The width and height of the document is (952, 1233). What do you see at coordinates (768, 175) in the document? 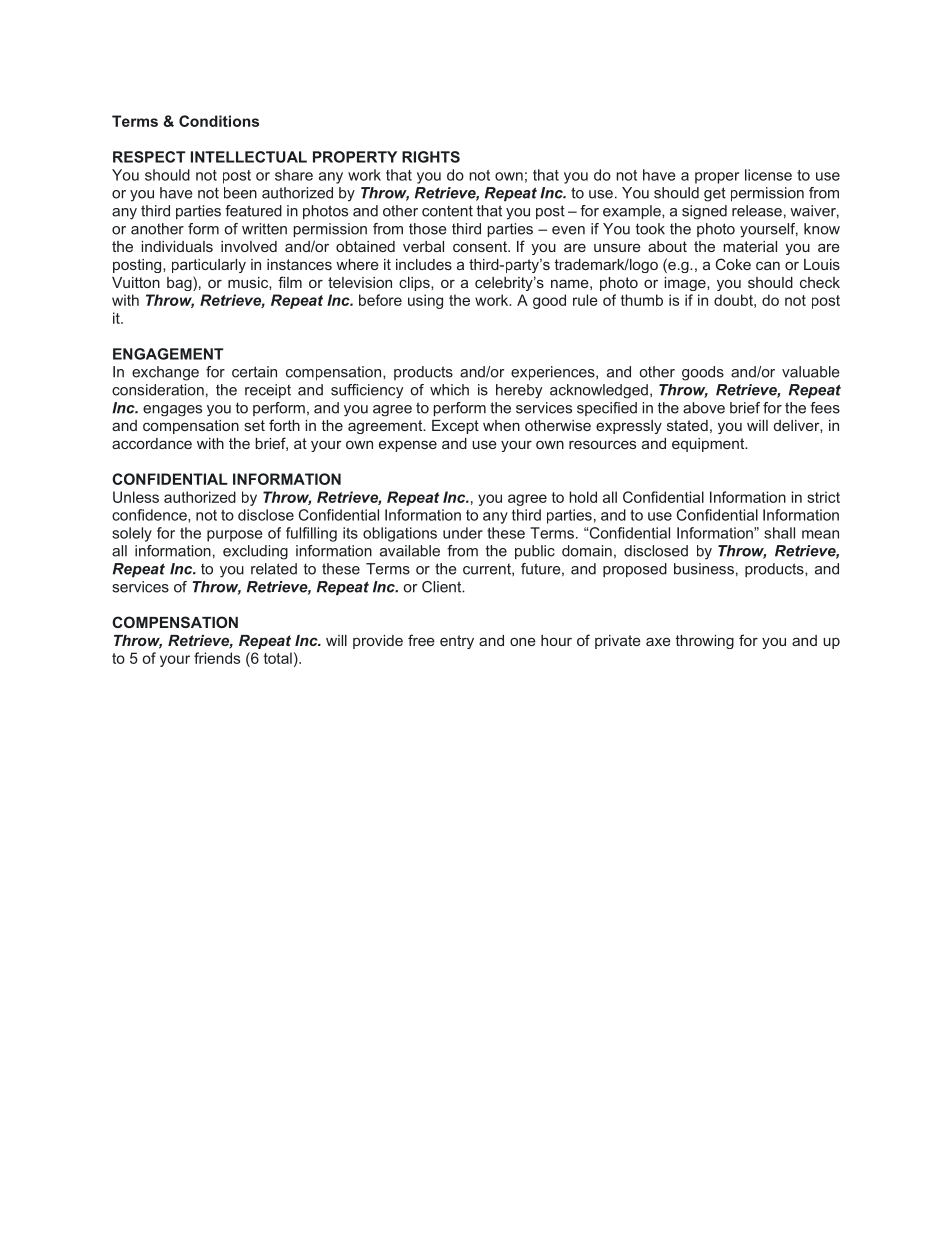
I see `license` at bounding box center [768, 175].
